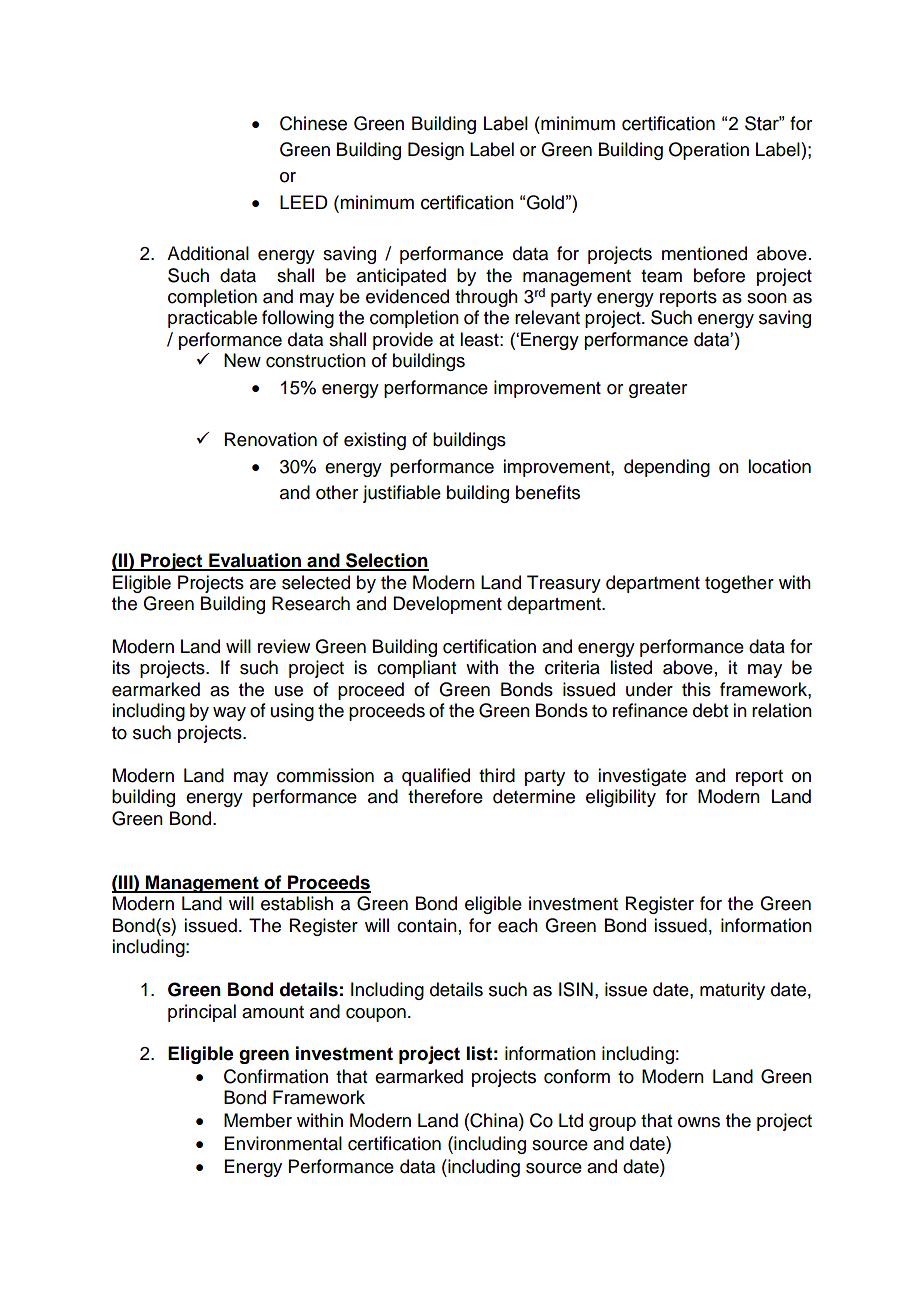 The image size is (924, 1308). Describe the element at coordinates (313, 123) in the page. I see `Chinese` at that location.
